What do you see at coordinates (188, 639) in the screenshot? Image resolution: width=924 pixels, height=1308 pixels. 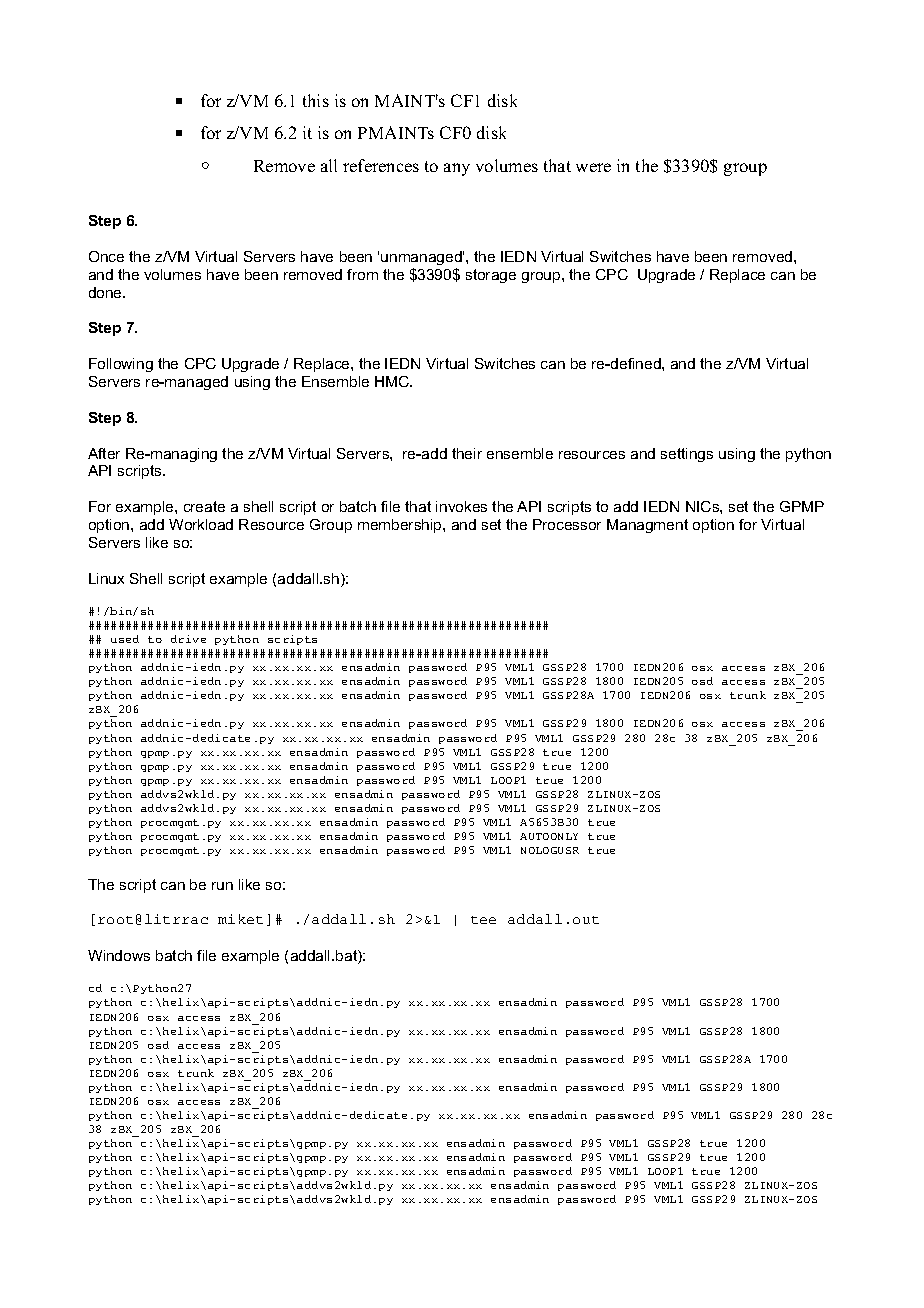 I see `drive` at bounding box center [188, 639].
